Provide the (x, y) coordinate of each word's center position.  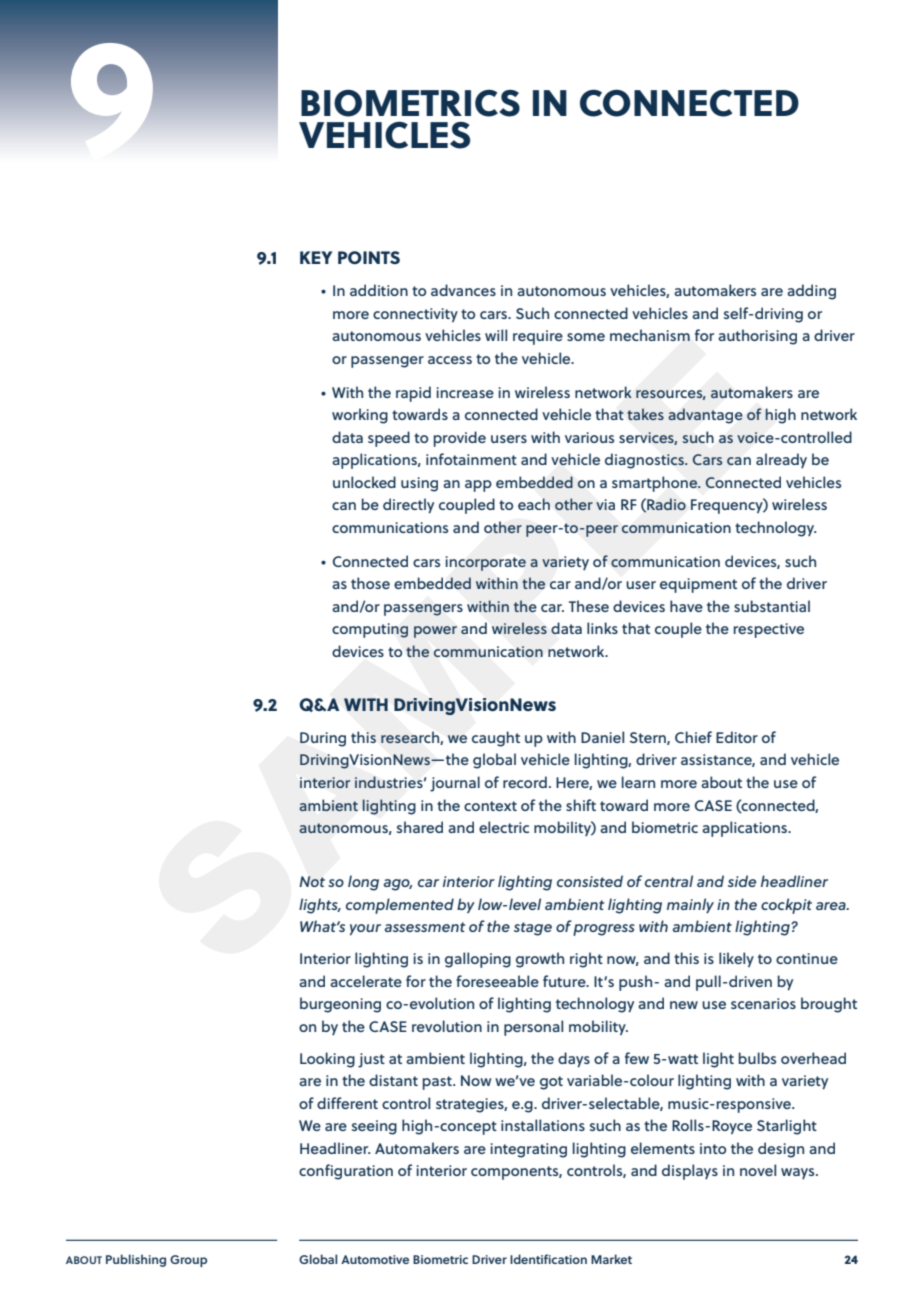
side (742, 881)
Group (188, 1261)
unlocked (364, 482)
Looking (327, 1060)
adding (811, 292)
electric (504, 827)
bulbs (757, 1058)
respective (769, 630)
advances (463, 290)
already (781, 461)
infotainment (471, 459)
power (435, 632)
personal (533, 1028)
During (323, 739)
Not (312, 881)
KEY (316, 257)
